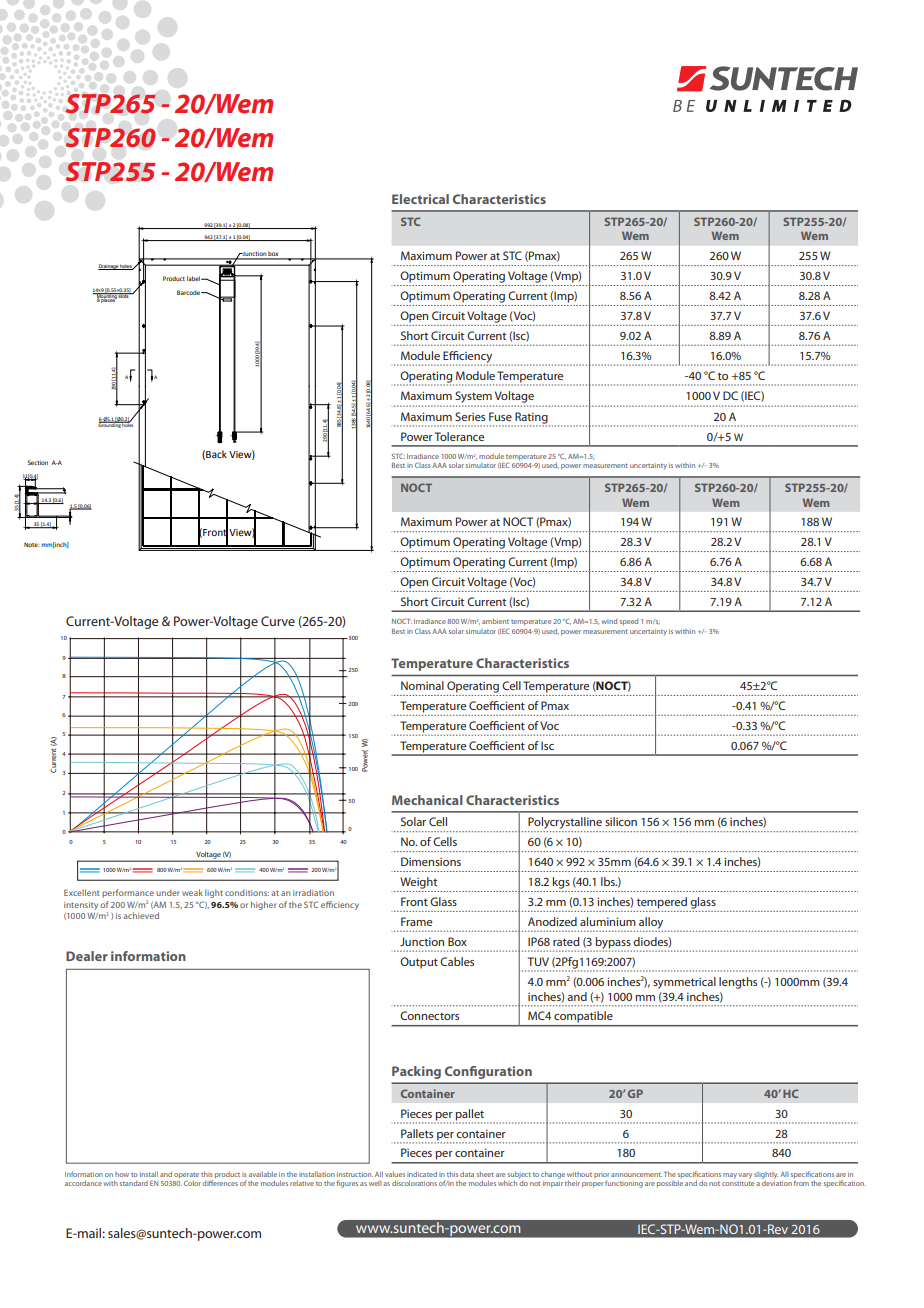 The height and width of the screenshot is (1308, 924). I want to click on Electrical, so click(420, 199).
